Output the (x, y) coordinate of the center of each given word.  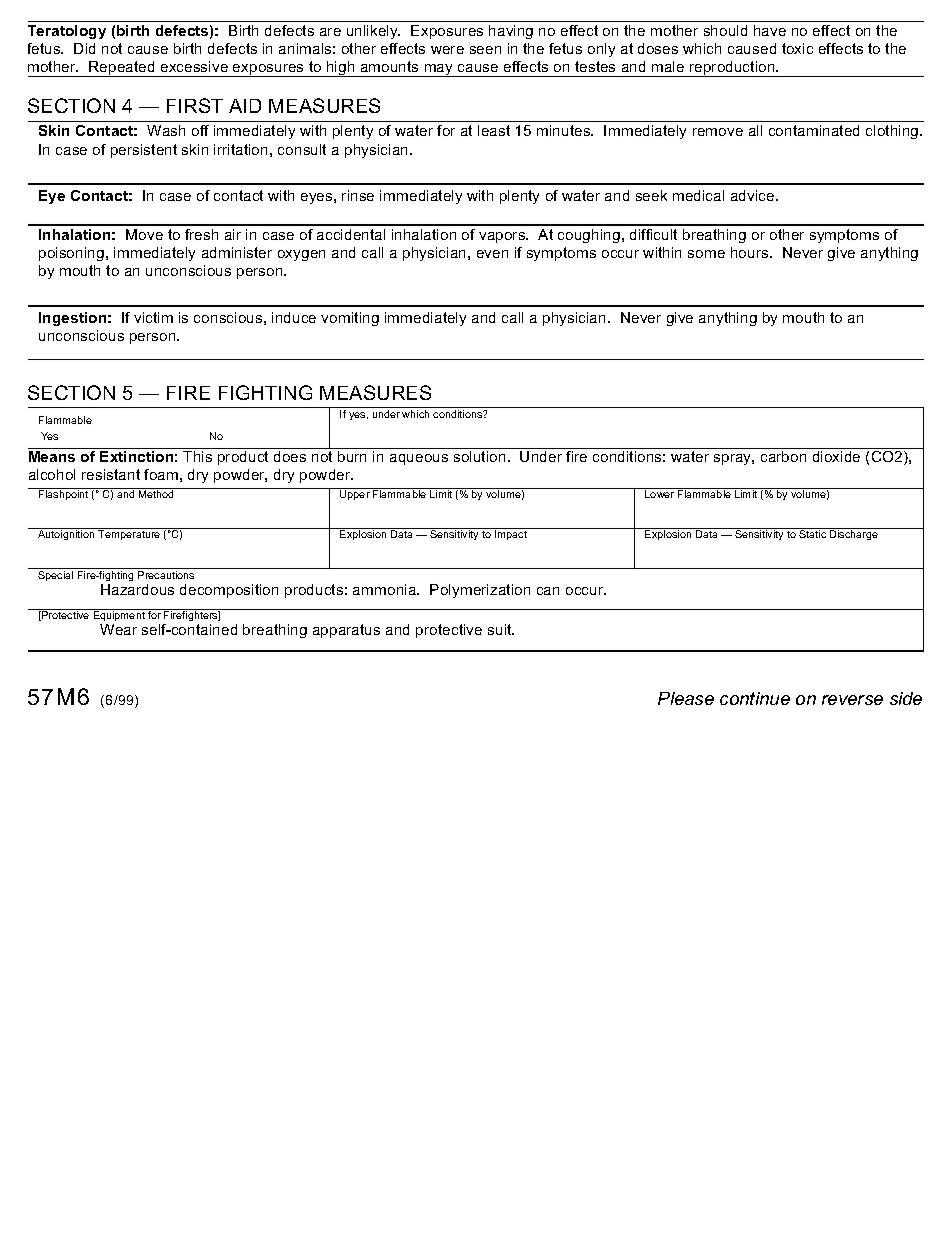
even (492, 254)
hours (751, 252)
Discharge (854, 535)
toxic (797, 48)
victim (153, 317)
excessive (194, 66)
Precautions (166, 575)
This (197, 456)
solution (479, 456)
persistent (144, 151)
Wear (118, 629)
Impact (511, 535)
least (494, 130)
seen (485, 50)
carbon (783, 456)
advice (754, 195)
